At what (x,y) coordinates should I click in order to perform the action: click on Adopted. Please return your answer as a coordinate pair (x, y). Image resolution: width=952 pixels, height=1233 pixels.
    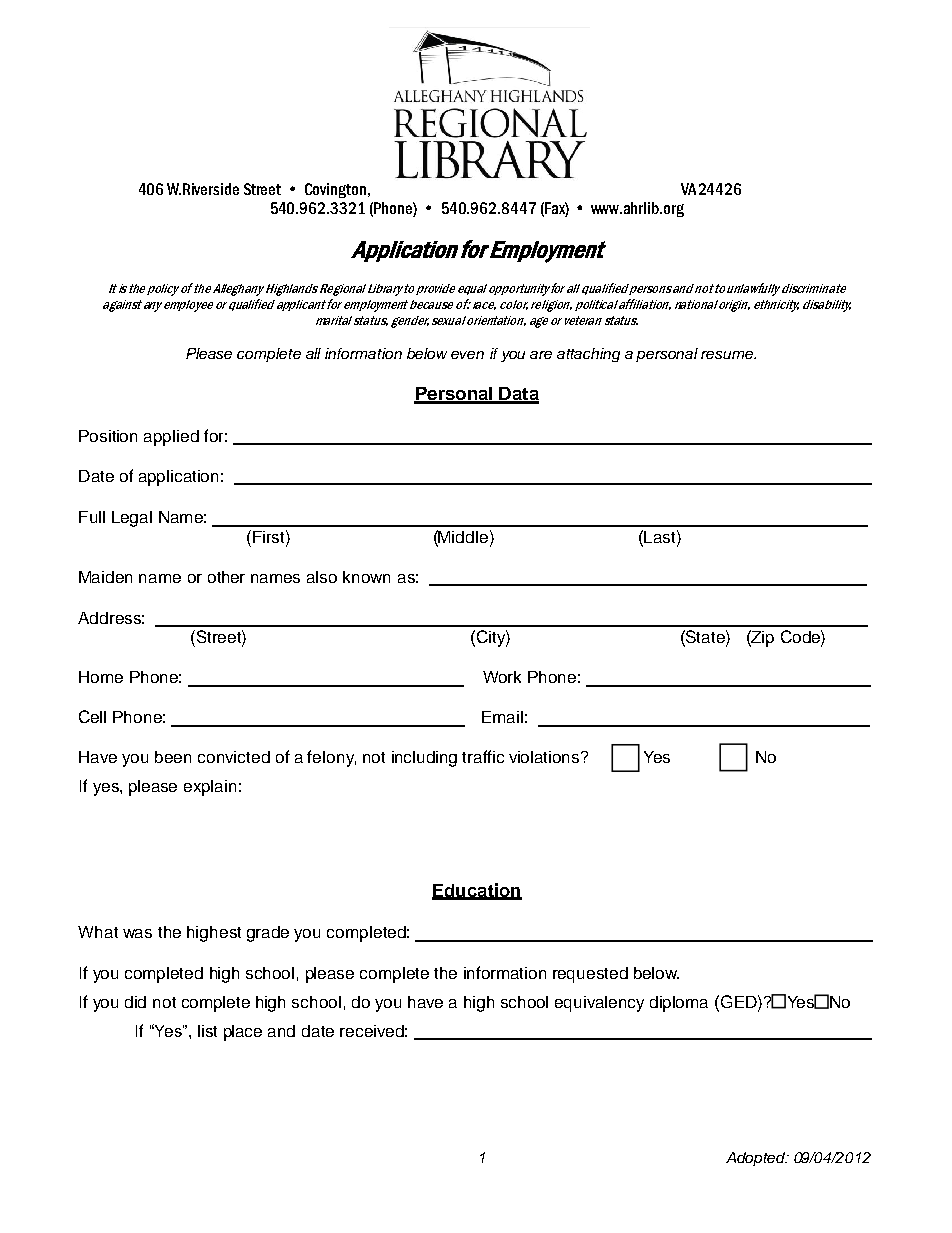
    Looking at the image, I should click on (757, 1159).
